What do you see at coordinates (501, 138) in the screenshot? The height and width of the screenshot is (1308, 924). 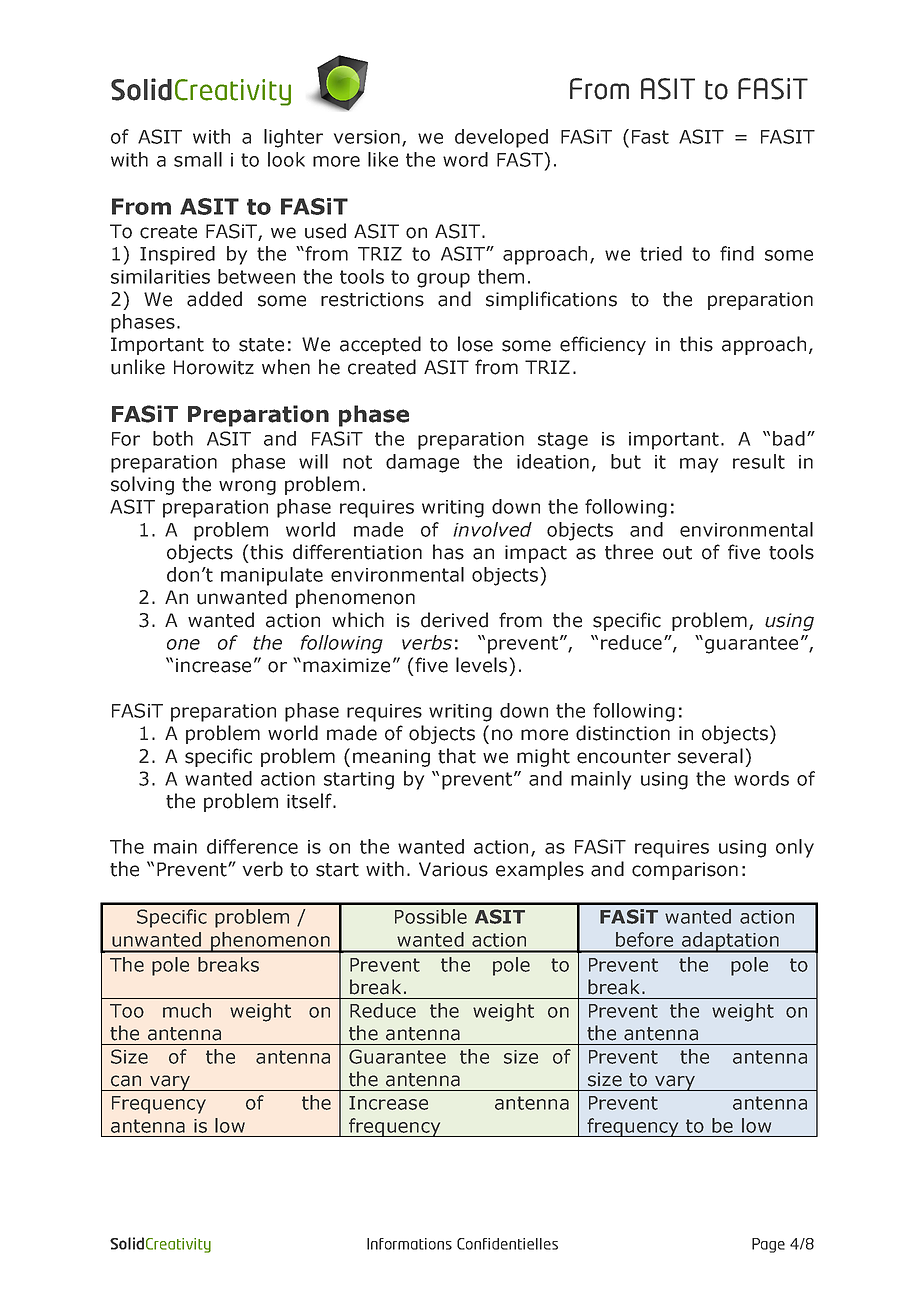 I see `developed` at bounding box center [501, 138].
